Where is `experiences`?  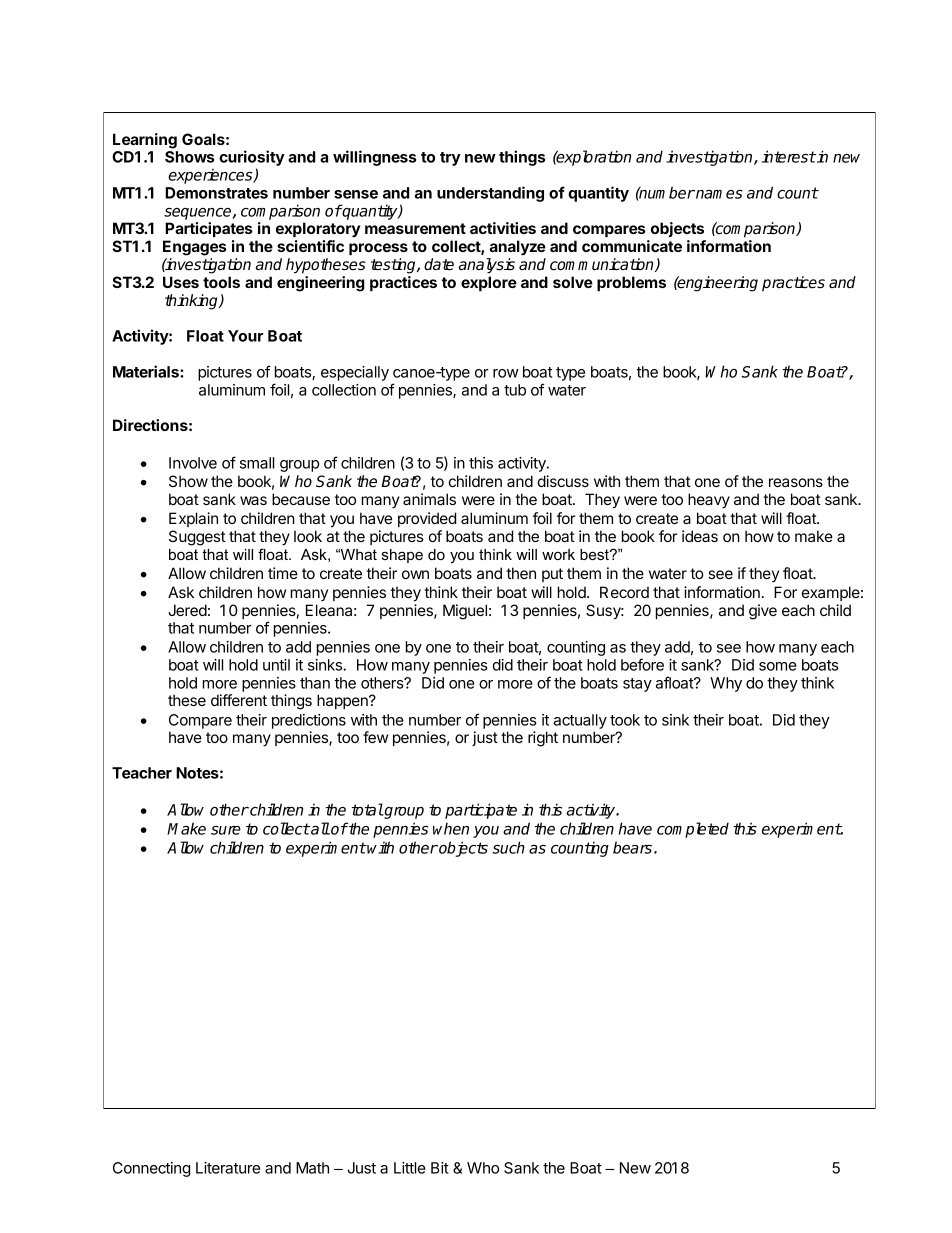
experiences is located at coordinates (211, 176).
